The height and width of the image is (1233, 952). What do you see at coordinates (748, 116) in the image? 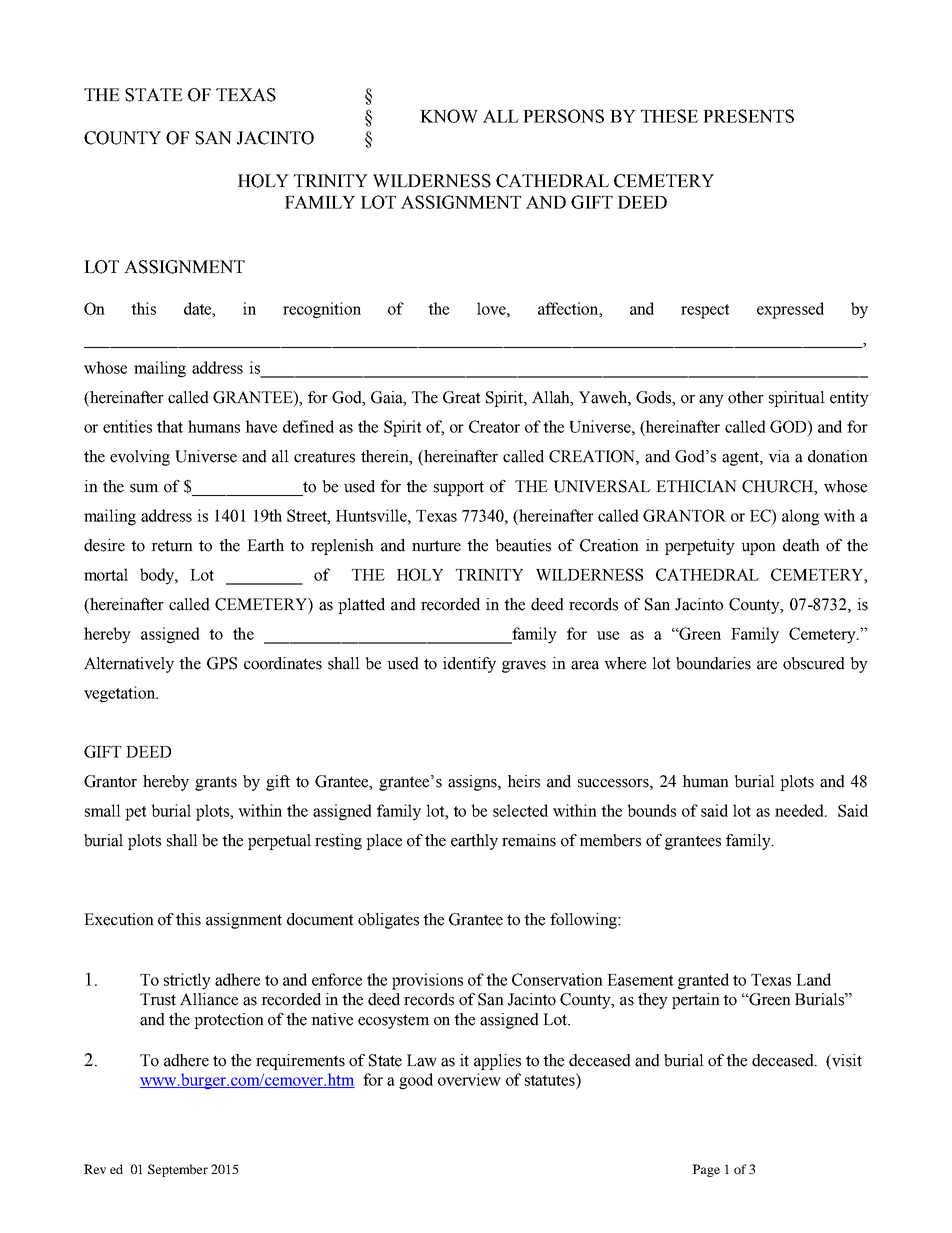
I see `PRESENTS` at bounding box center [748, 116].
